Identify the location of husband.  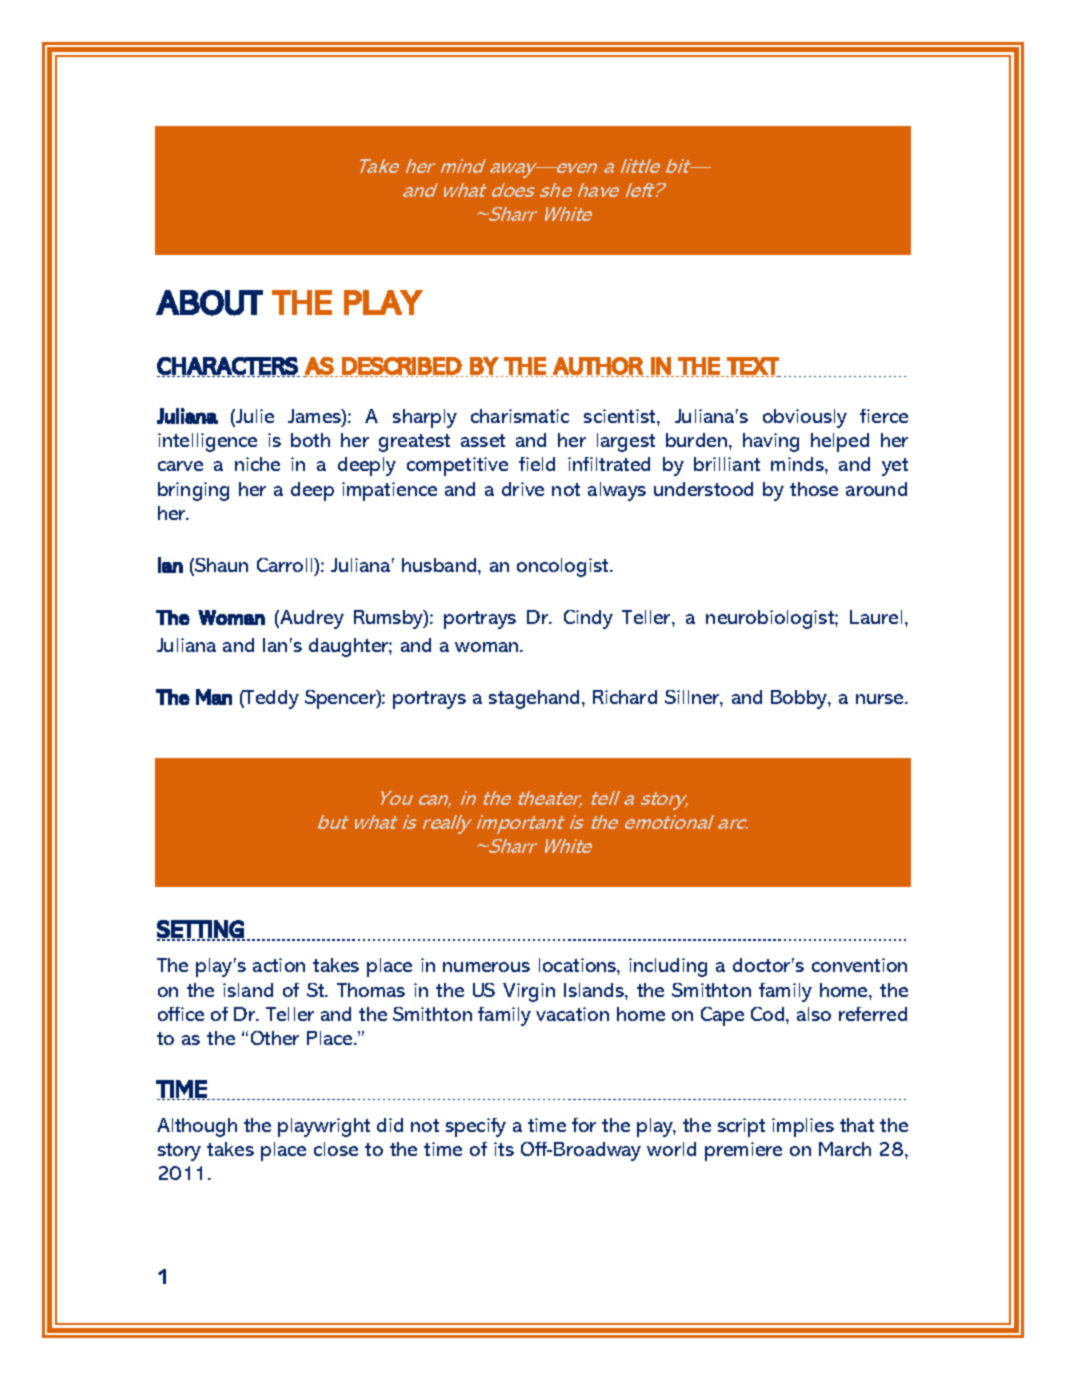
(440, 565).
